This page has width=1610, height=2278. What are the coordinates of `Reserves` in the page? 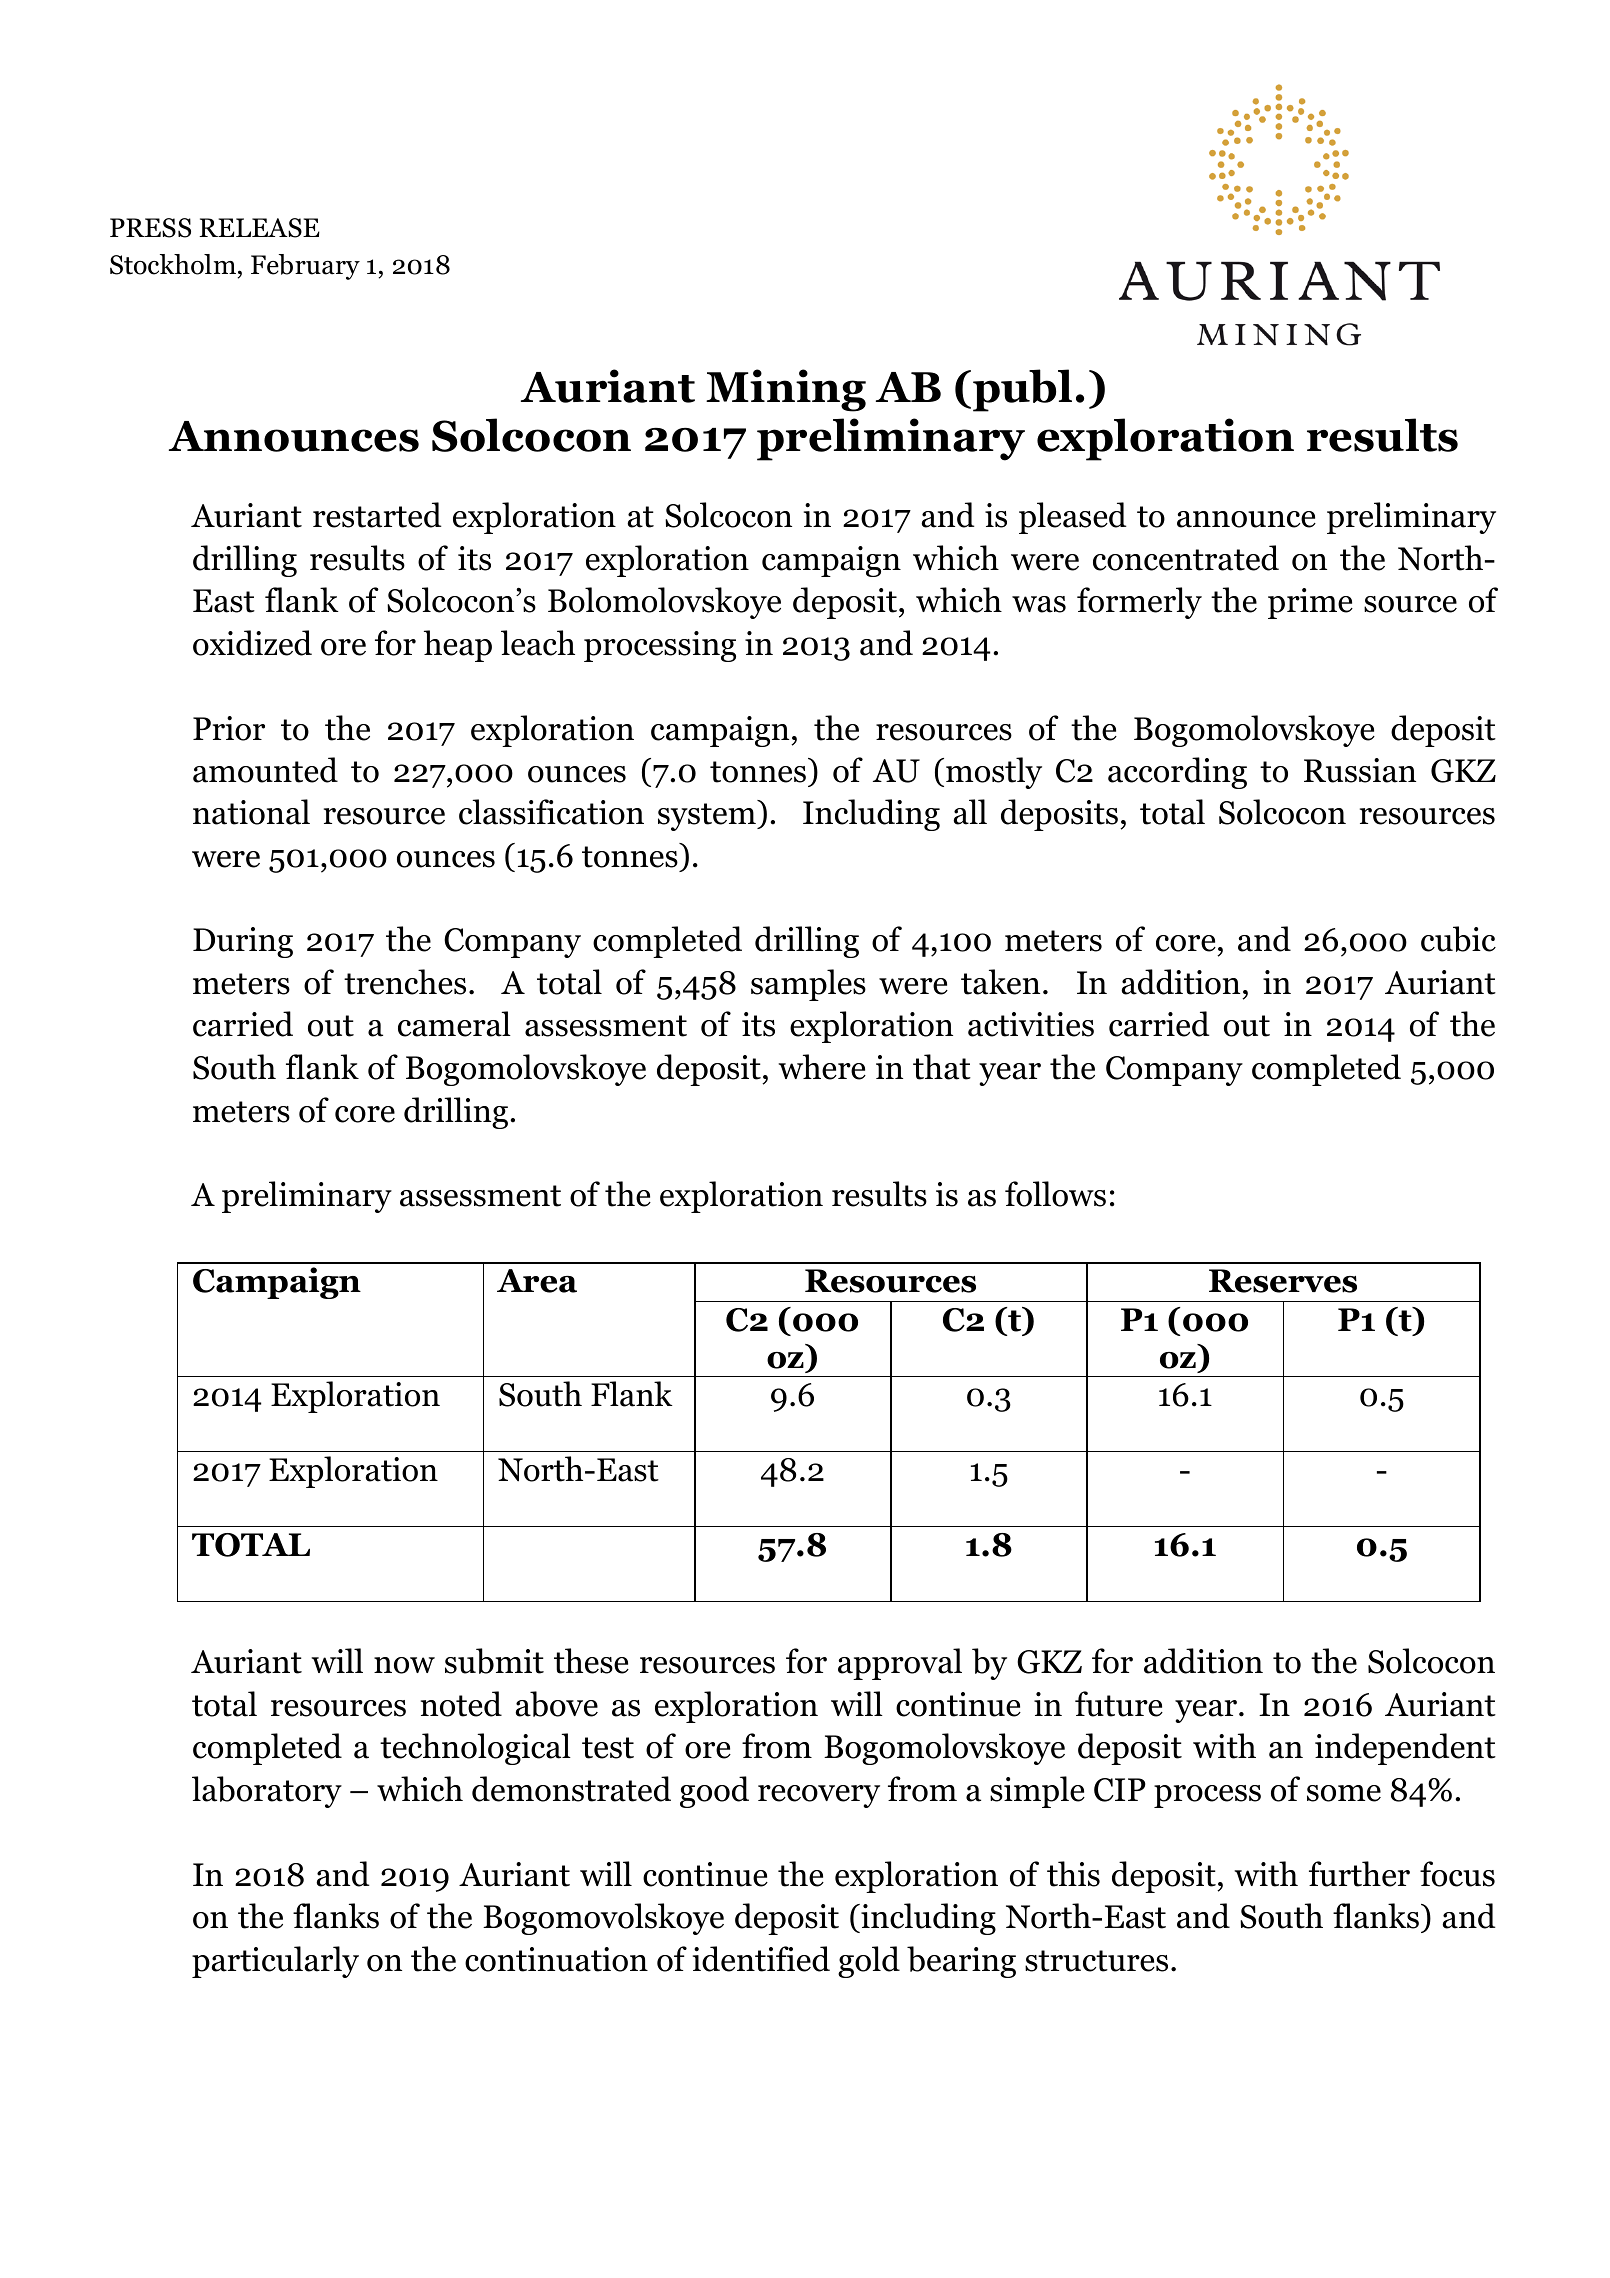 It's located at (1283, 1281).
